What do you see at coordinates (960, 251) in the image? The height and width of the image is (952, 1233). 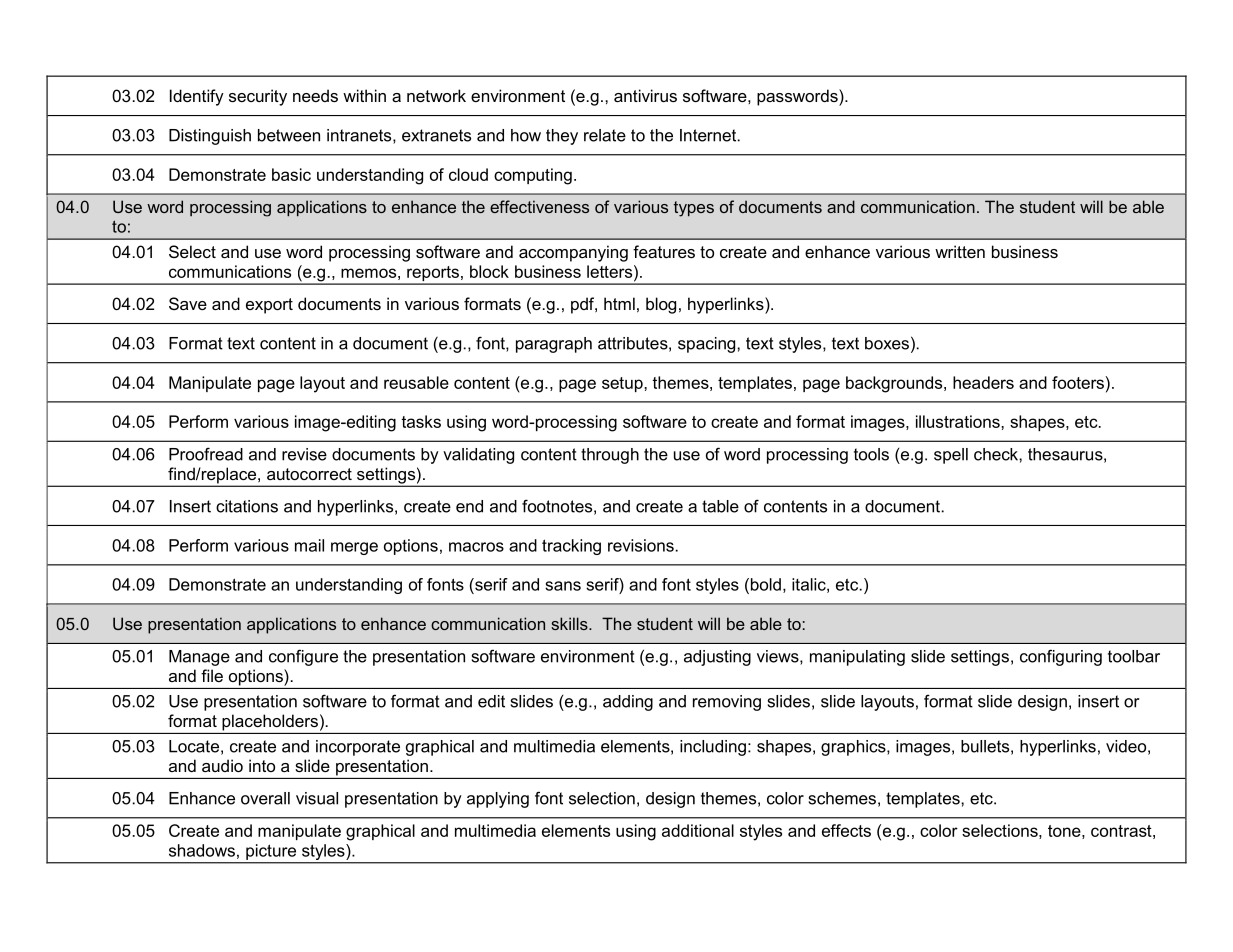 I see `written` at bounding box center [960, 251].
